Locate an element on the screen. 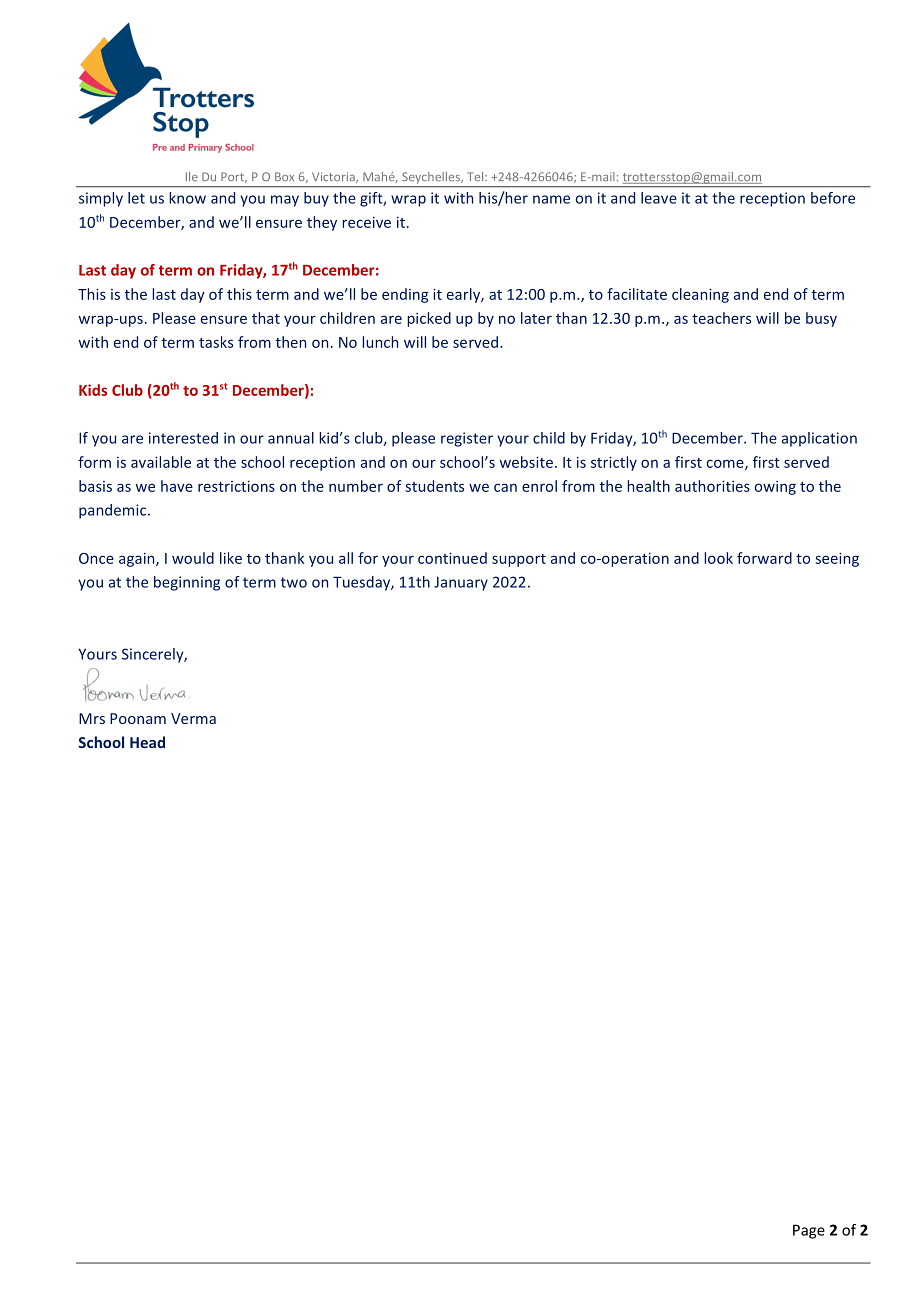 Image resolution: width=924 pixels, height=1308 pixels. interested is located at coordinates (183, 438).
